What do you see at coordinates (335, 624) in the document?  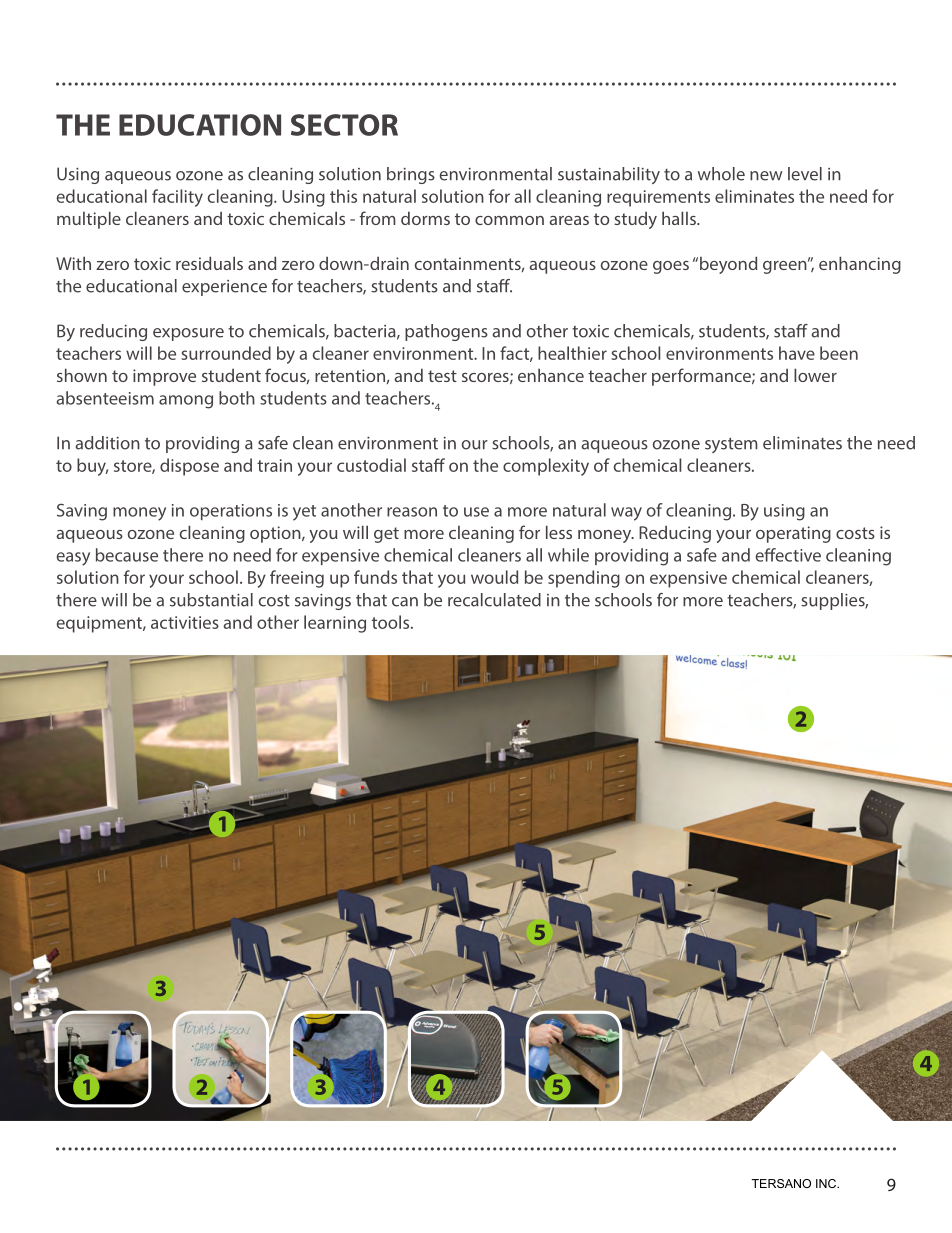 I see `learning` at bounding box center [335, 624].
